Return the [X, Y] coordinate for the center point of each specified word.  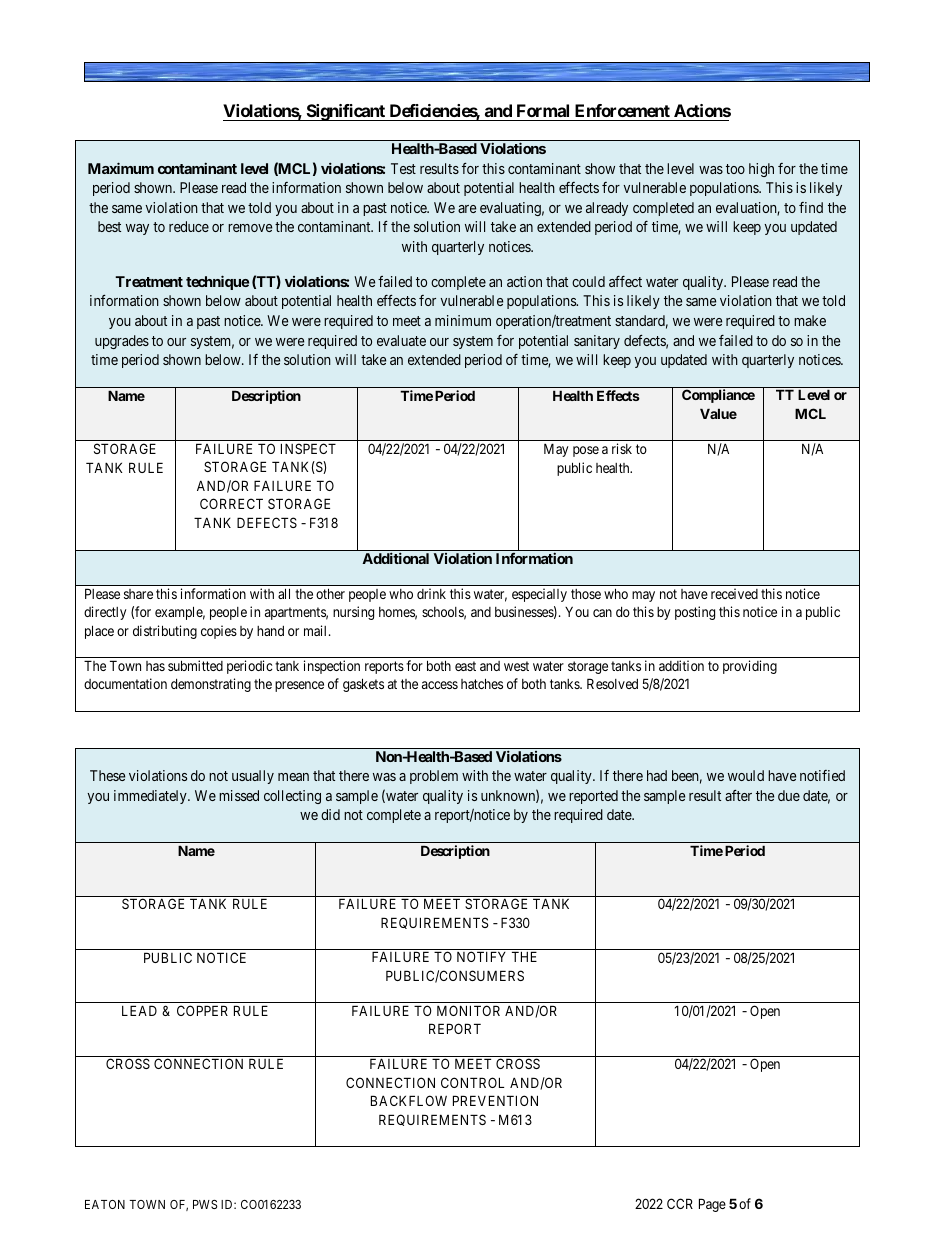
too [735, 169]
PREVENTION [495, 1100]
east [465, 666]
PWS [205, 1204]
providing [750, 667]
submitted [195, 665]
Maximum [121, 168]
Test [403, 168]
